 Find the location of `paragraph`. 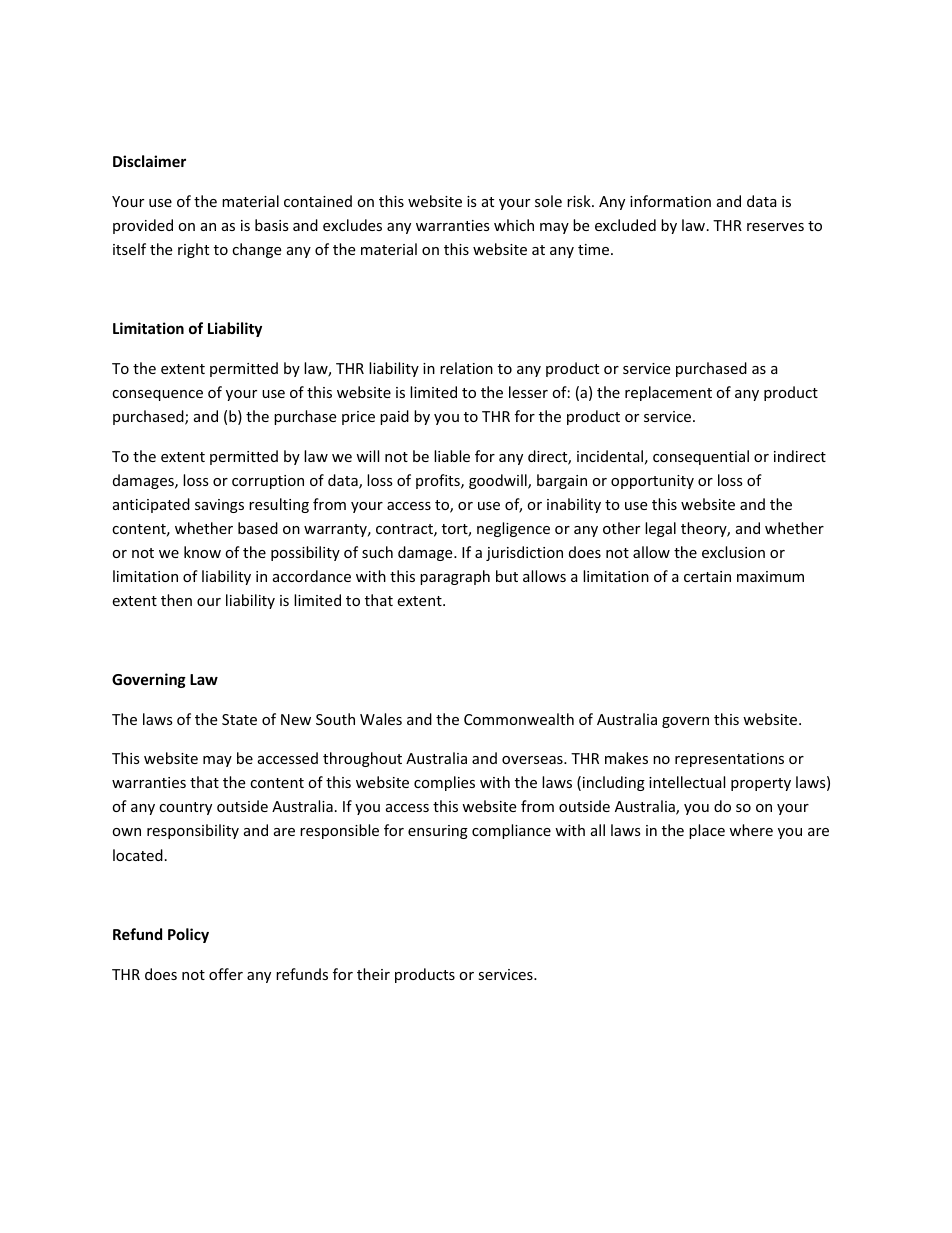

paragraph is located at coordinates (455, 577).
